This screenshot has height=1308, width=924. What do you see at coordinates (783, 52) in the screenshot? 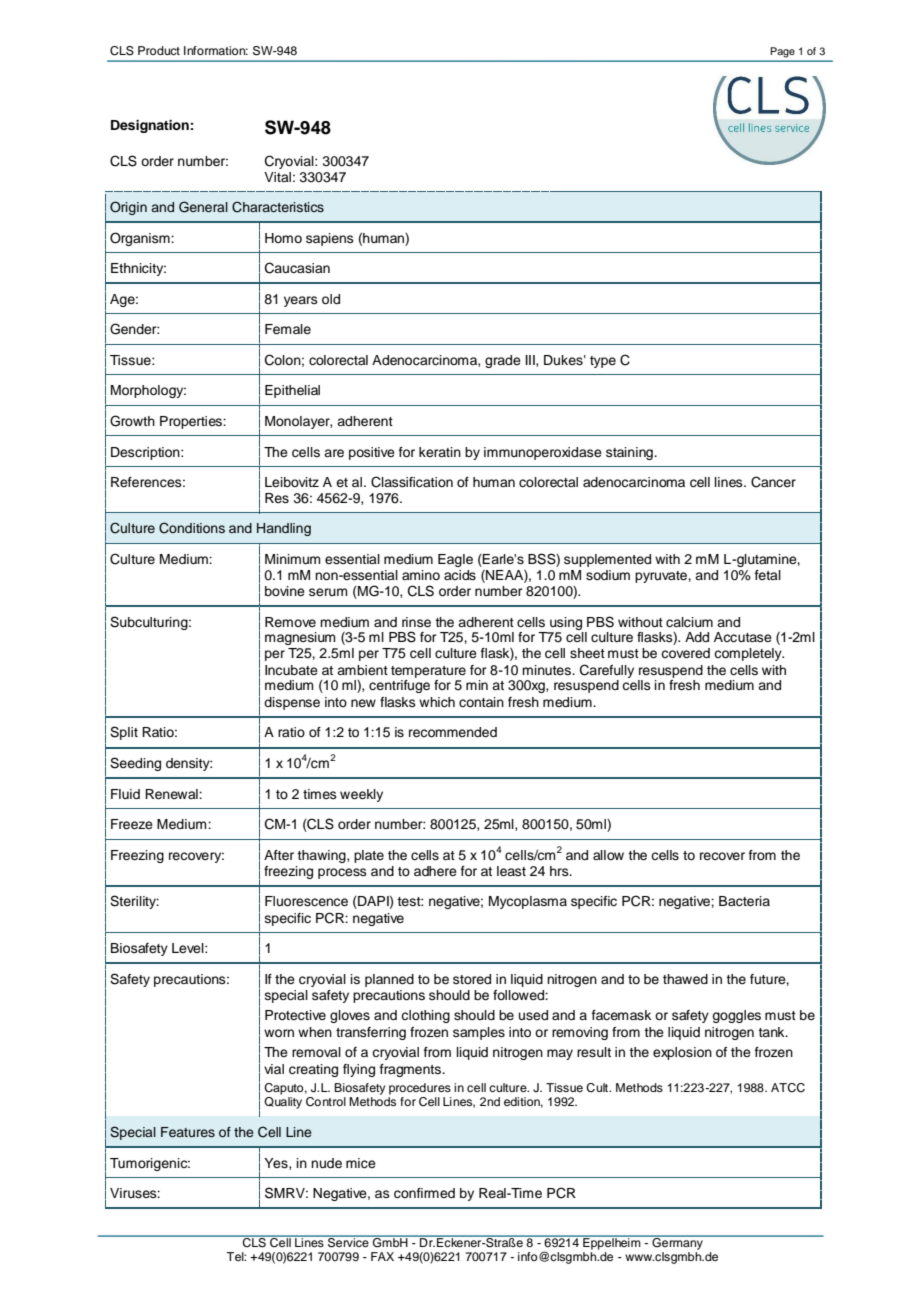
I see `Page` at bounding box center [783, 52].
